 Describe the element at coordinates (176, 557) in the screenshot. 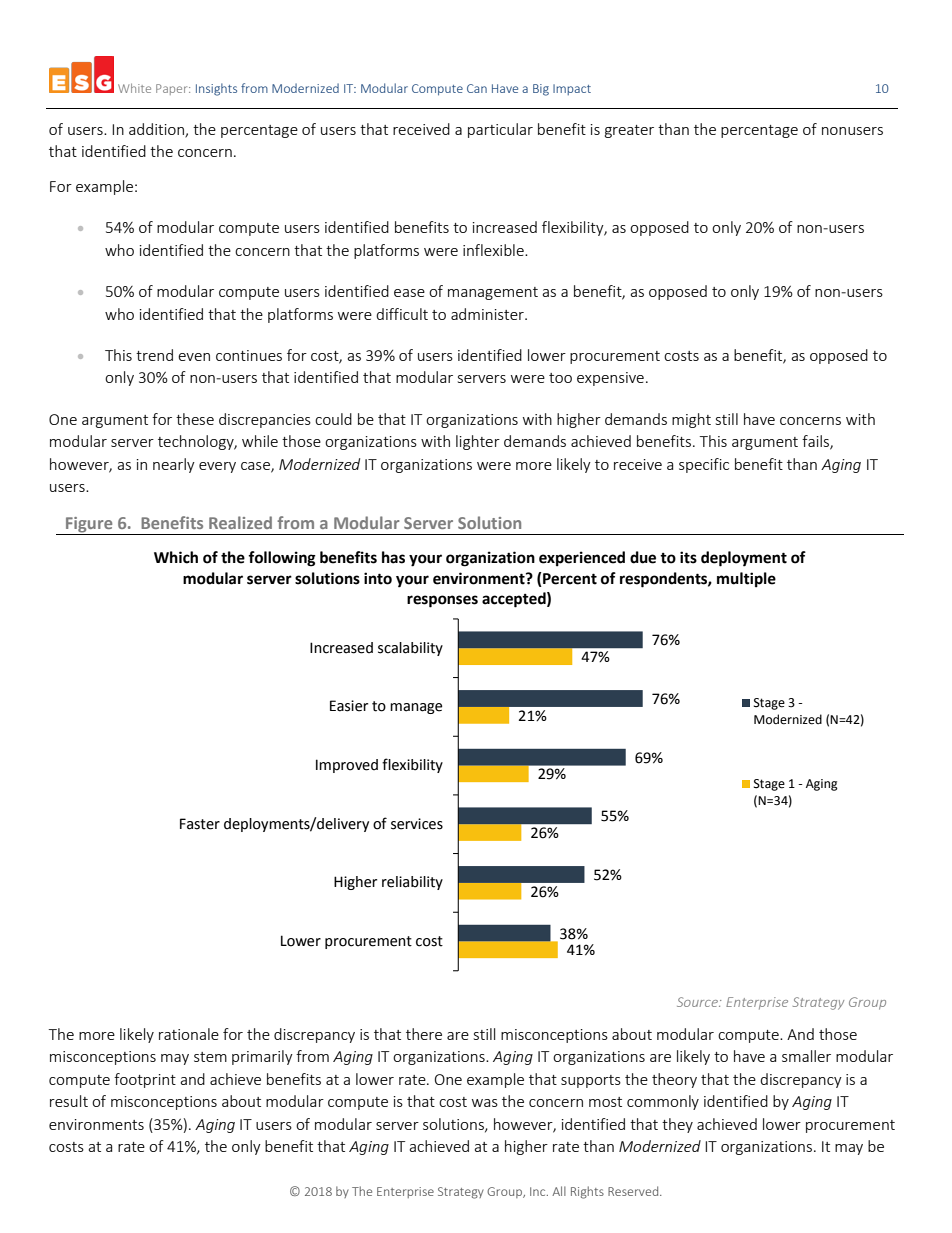

I see `Which` at that location.
